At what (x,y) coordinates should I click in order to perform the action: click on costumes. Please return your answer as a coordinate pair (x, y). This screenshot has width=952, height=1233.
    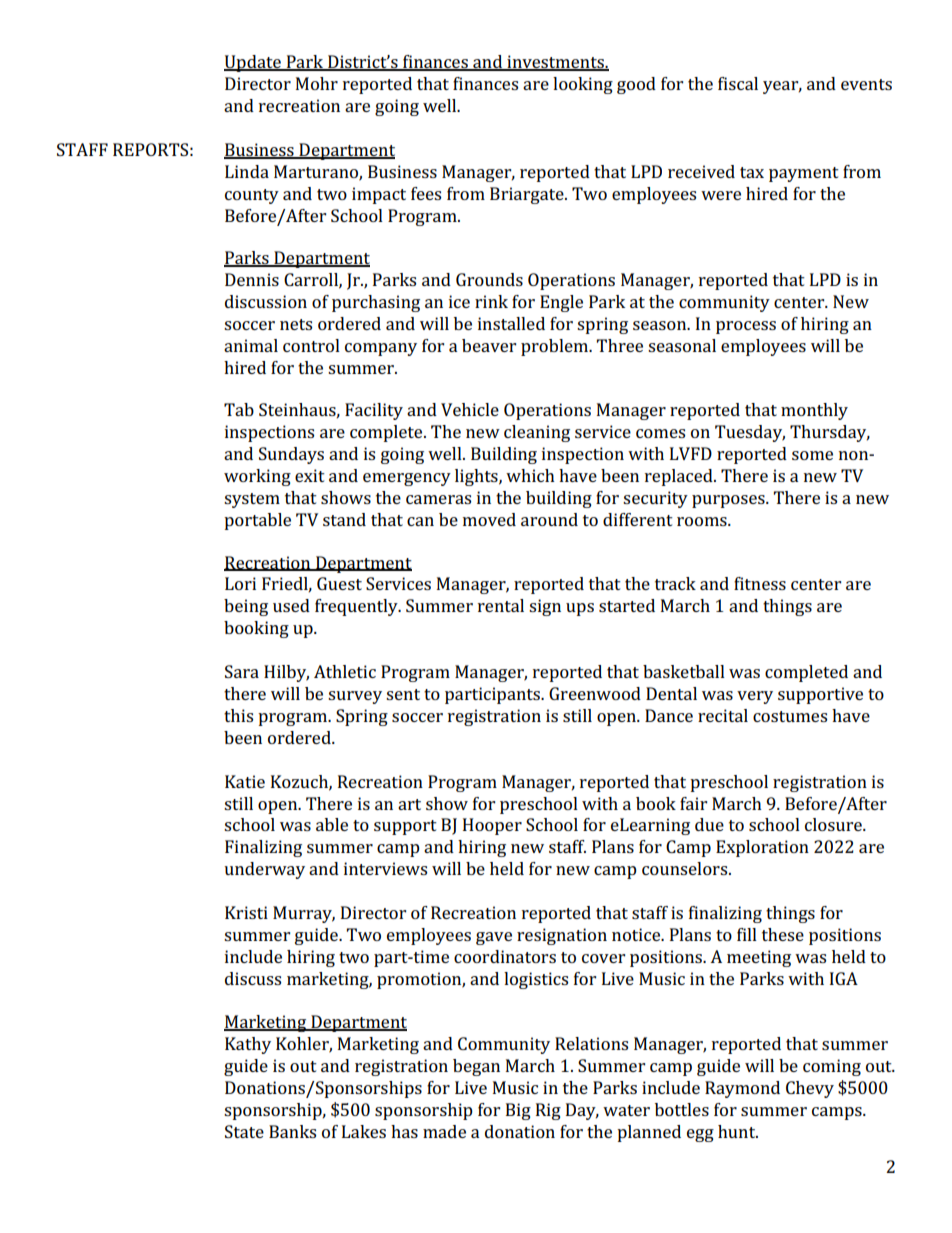
    Looking at the image, I should click on (790, 716).
